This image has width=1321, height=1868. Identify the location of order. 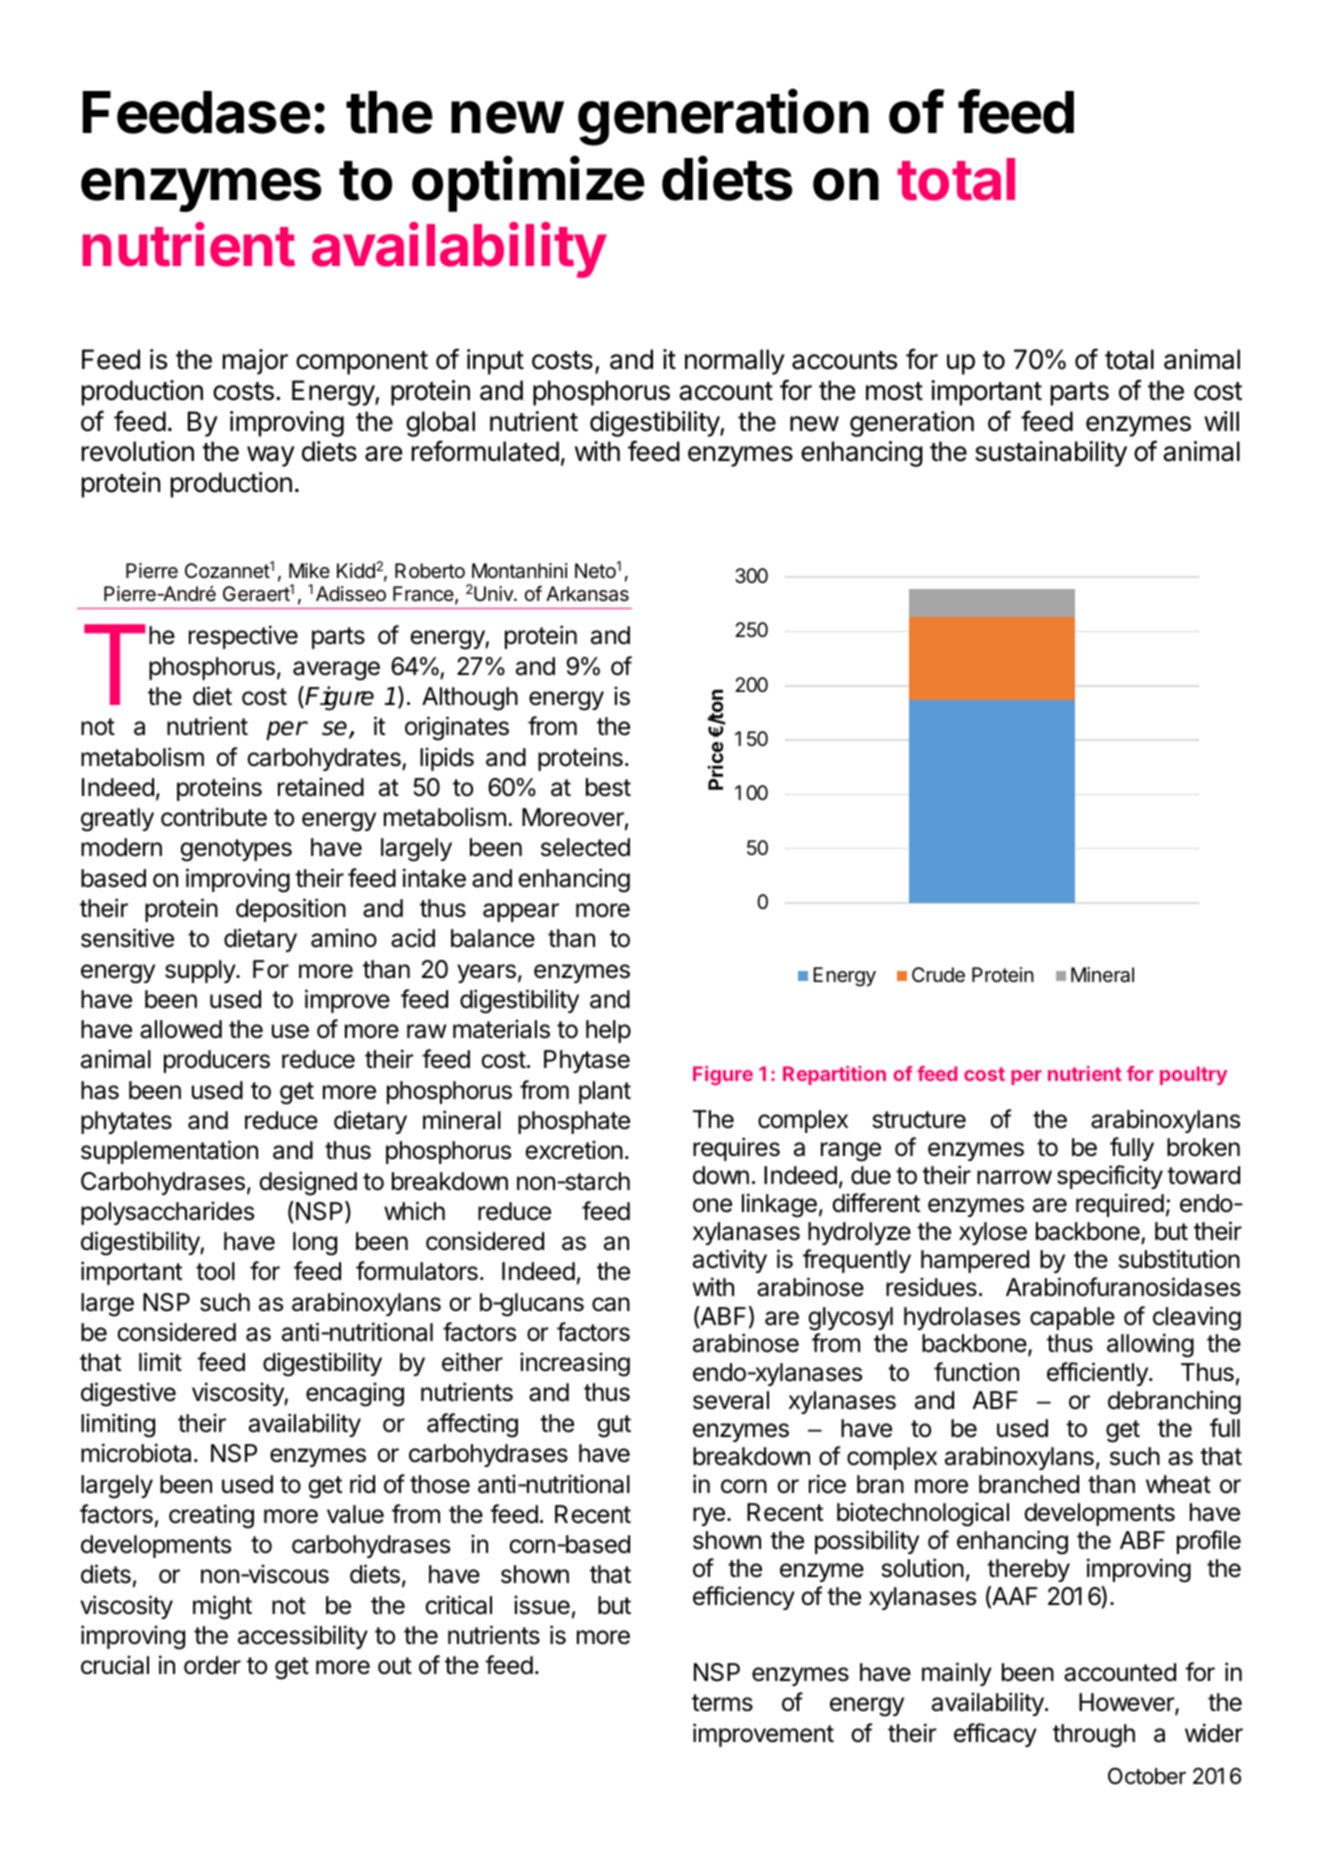
(212, 1665).
